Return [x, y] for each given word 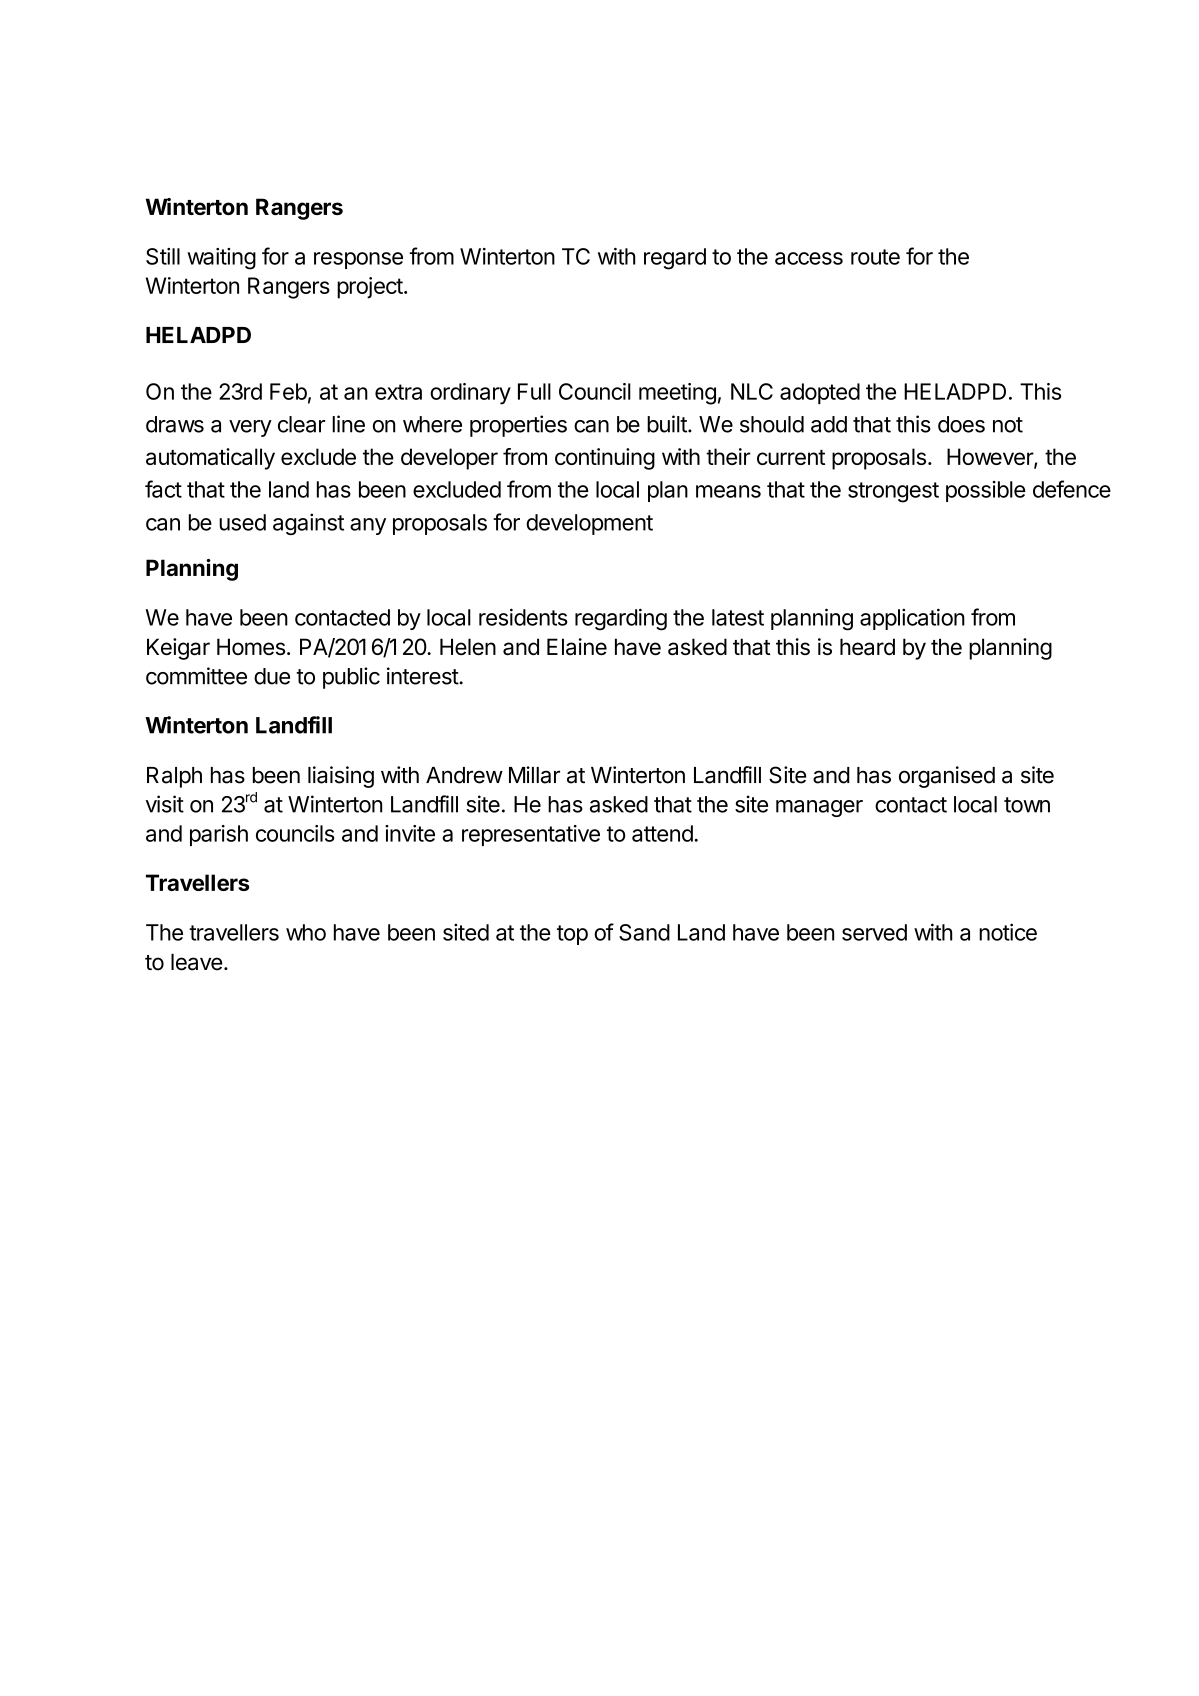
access [809, 258]
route [875, 257]
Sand [644, 932]
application [912, 619]
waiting [221, 259]
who [306, 932]
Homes [251, 646]
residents [523, 617]
